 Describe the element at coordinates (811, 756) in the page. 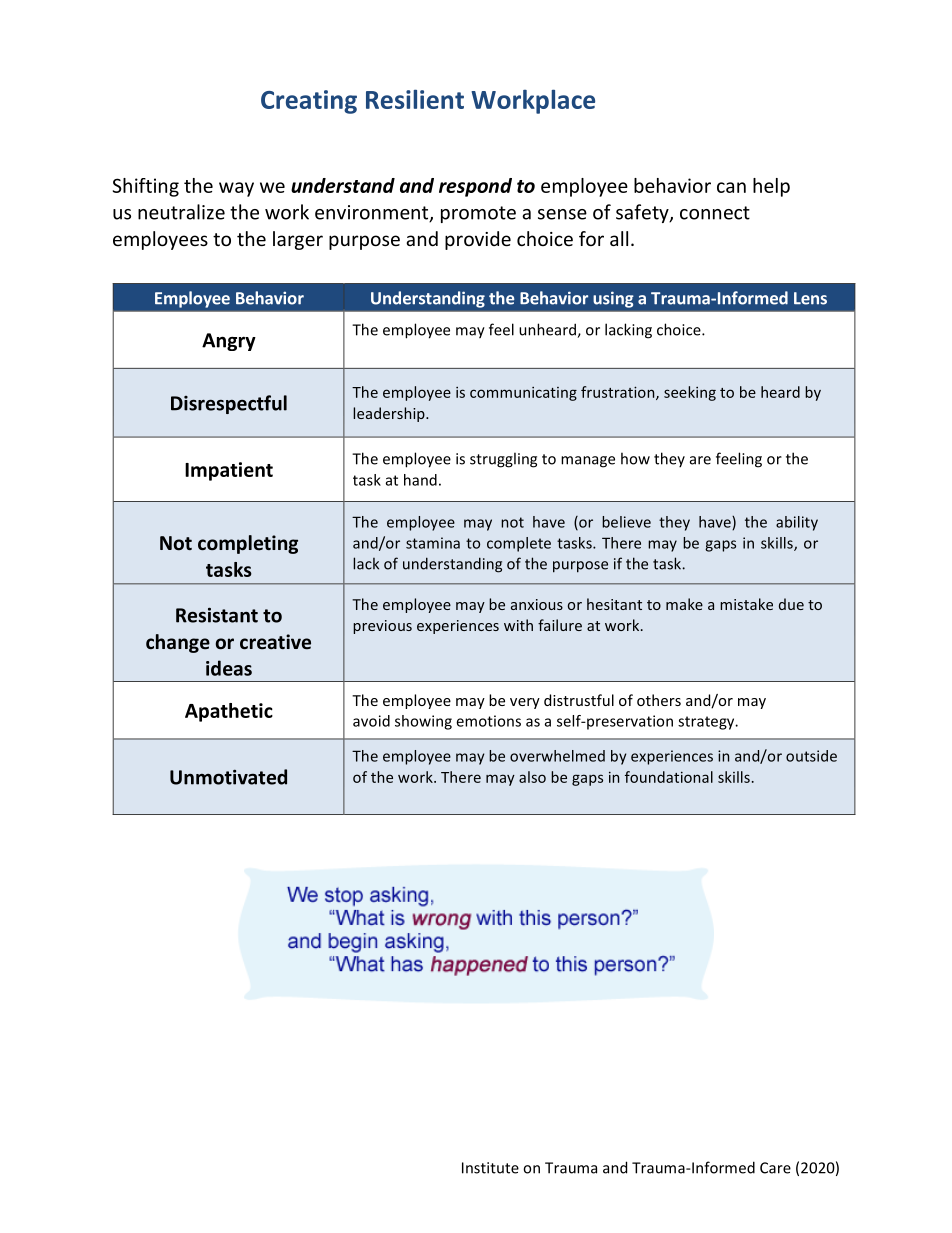

I see `outside` at that location.
